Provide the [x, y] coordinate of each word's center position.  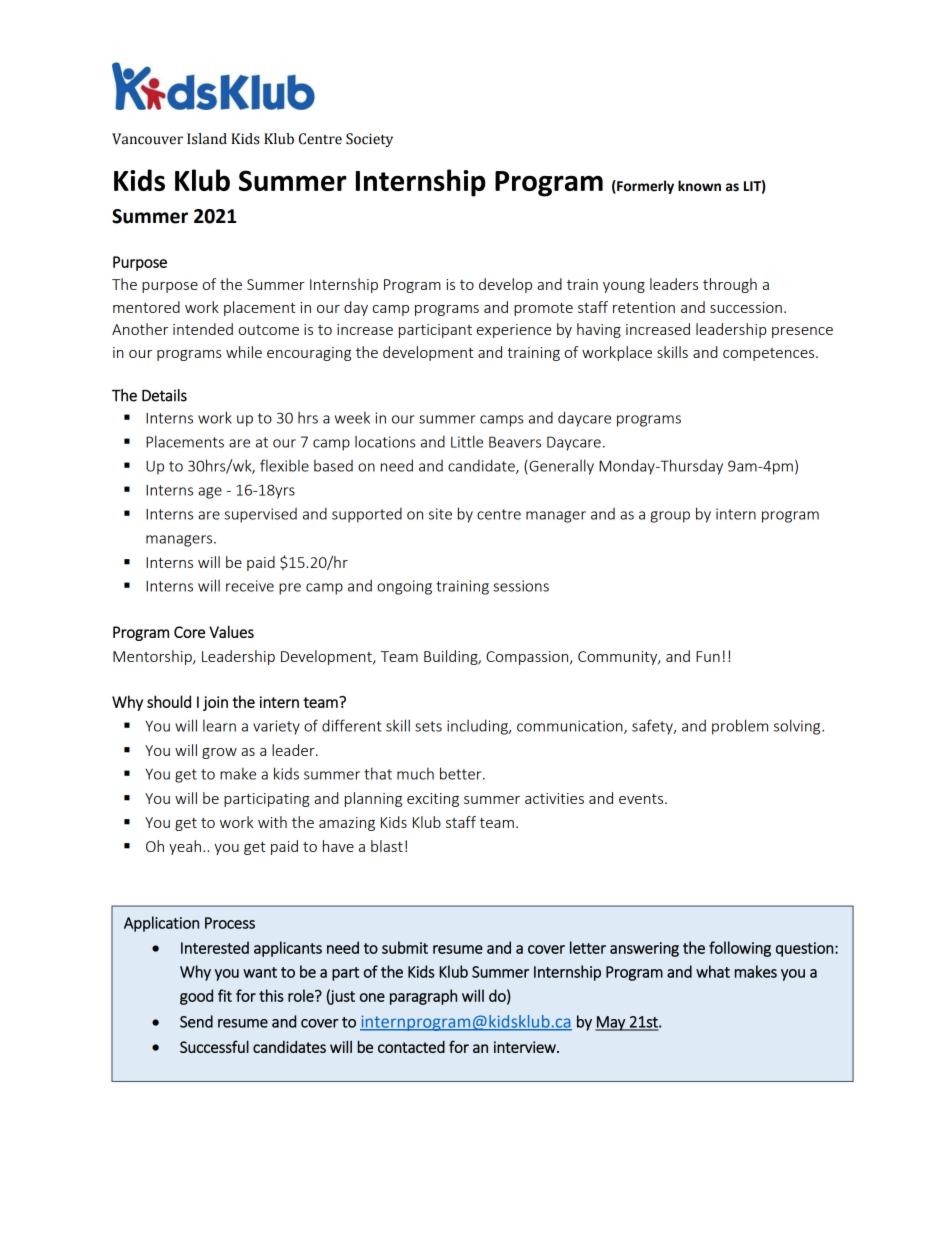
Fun [708, 656]
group [670, 517]
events [642, 799]
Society [369, 140]
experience [514, 331]
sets [428, 726]
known [699, 186]
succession [746, 307]
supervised [260, 515]
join [215, 703]
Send [196, 1021]
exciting [433, 800]
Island [207, 139]
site [440, 514]
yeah [185, 847]
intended [203, 329]
